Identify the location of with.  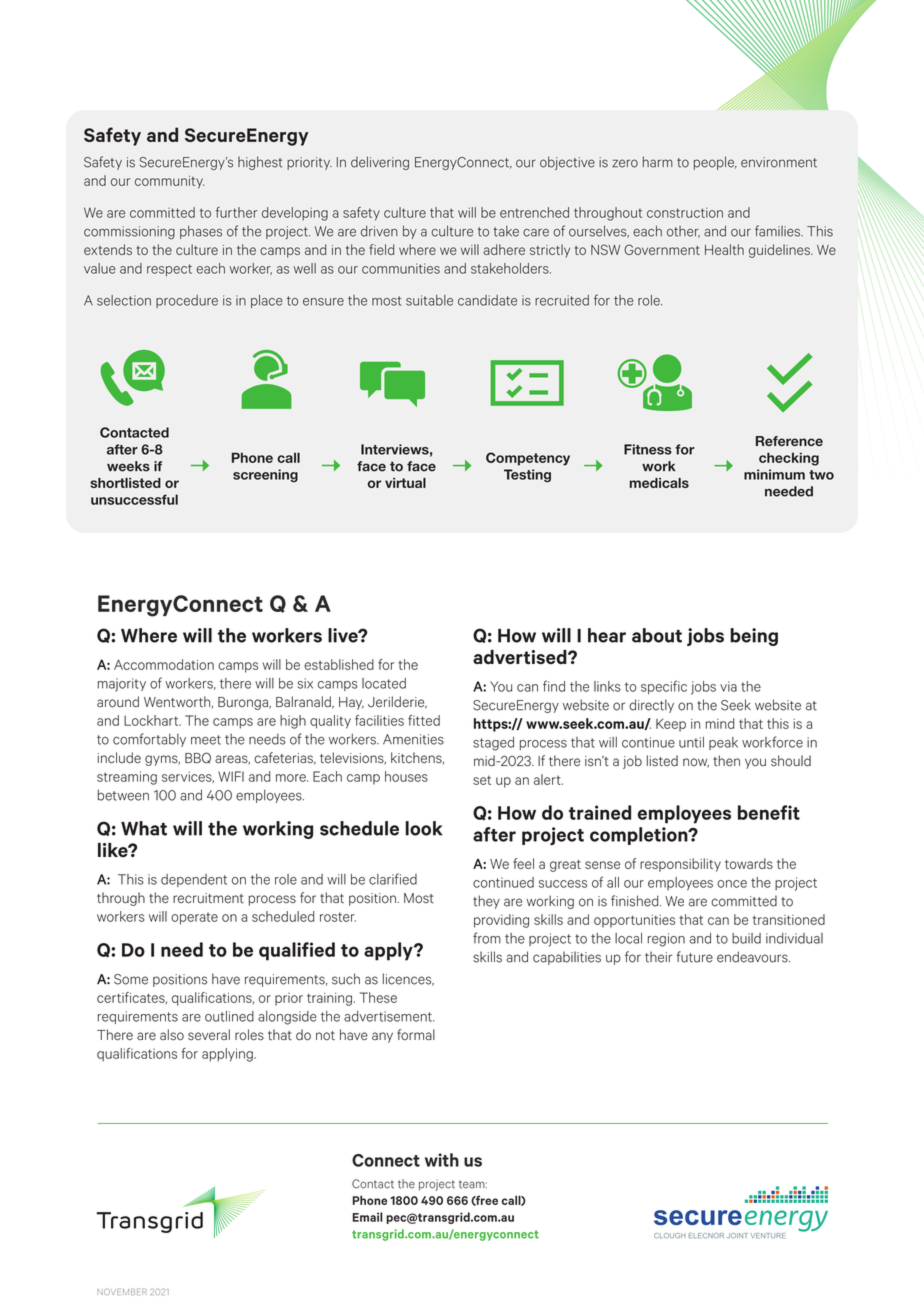
(442, 1160).
